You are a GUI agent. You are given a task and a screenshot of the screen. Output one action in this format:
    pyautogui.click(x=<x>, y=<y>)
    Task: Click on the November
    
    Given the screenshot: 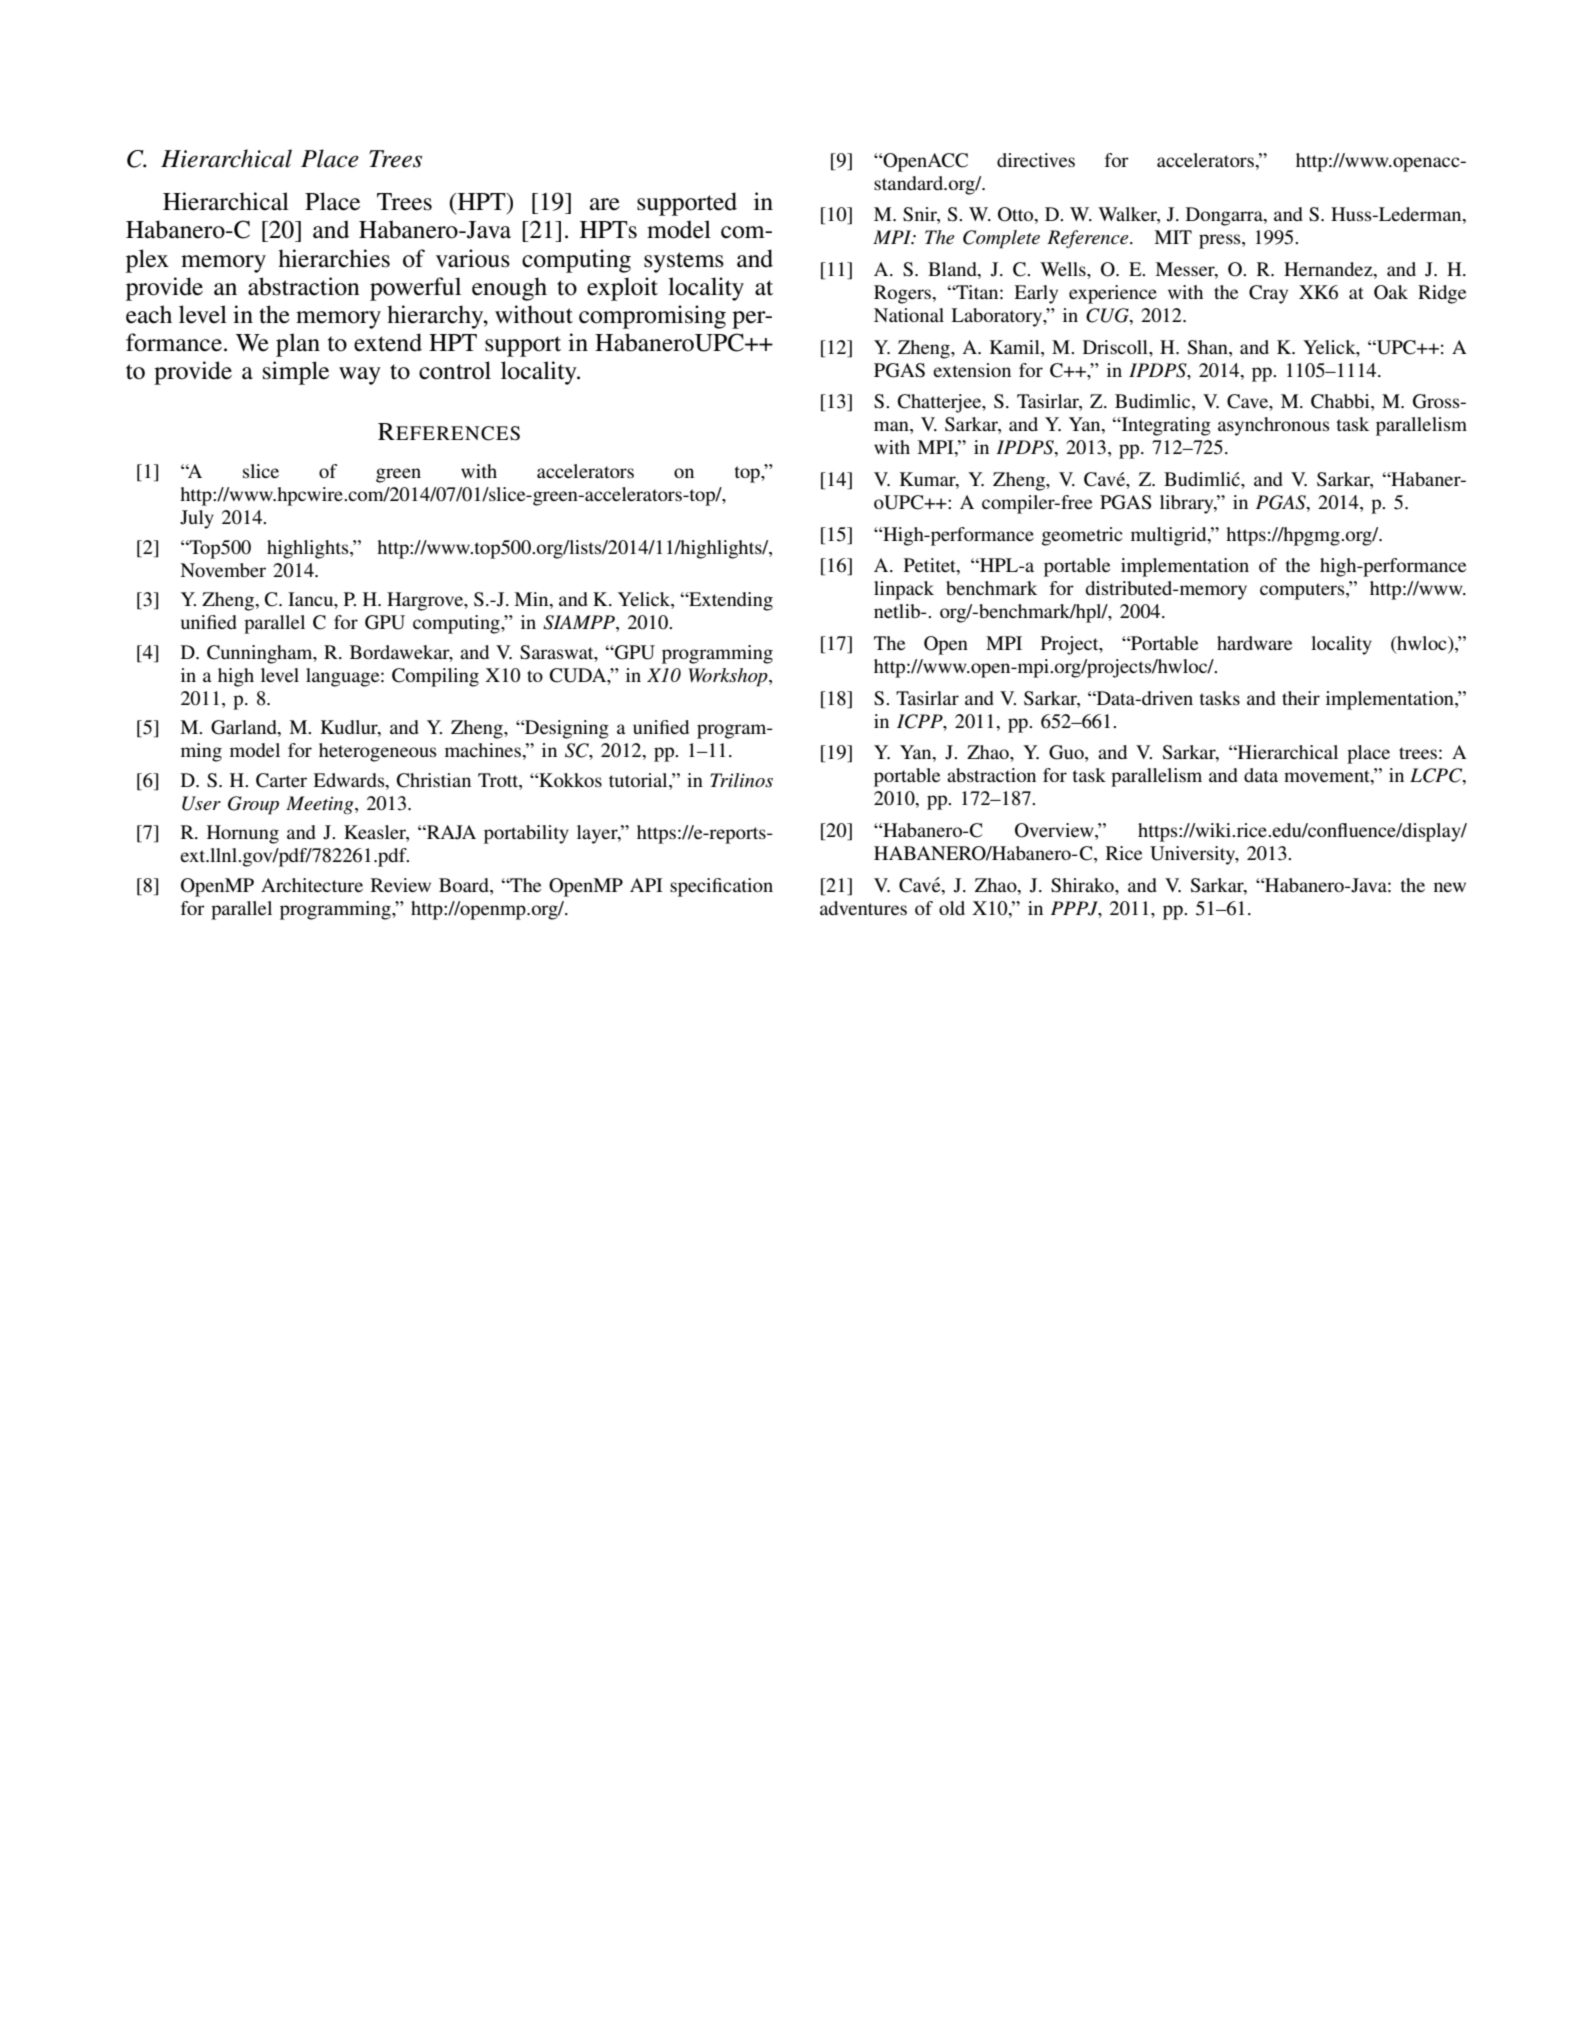 What is the action you would take?
    pyautogui.click(x=223, y=570)
